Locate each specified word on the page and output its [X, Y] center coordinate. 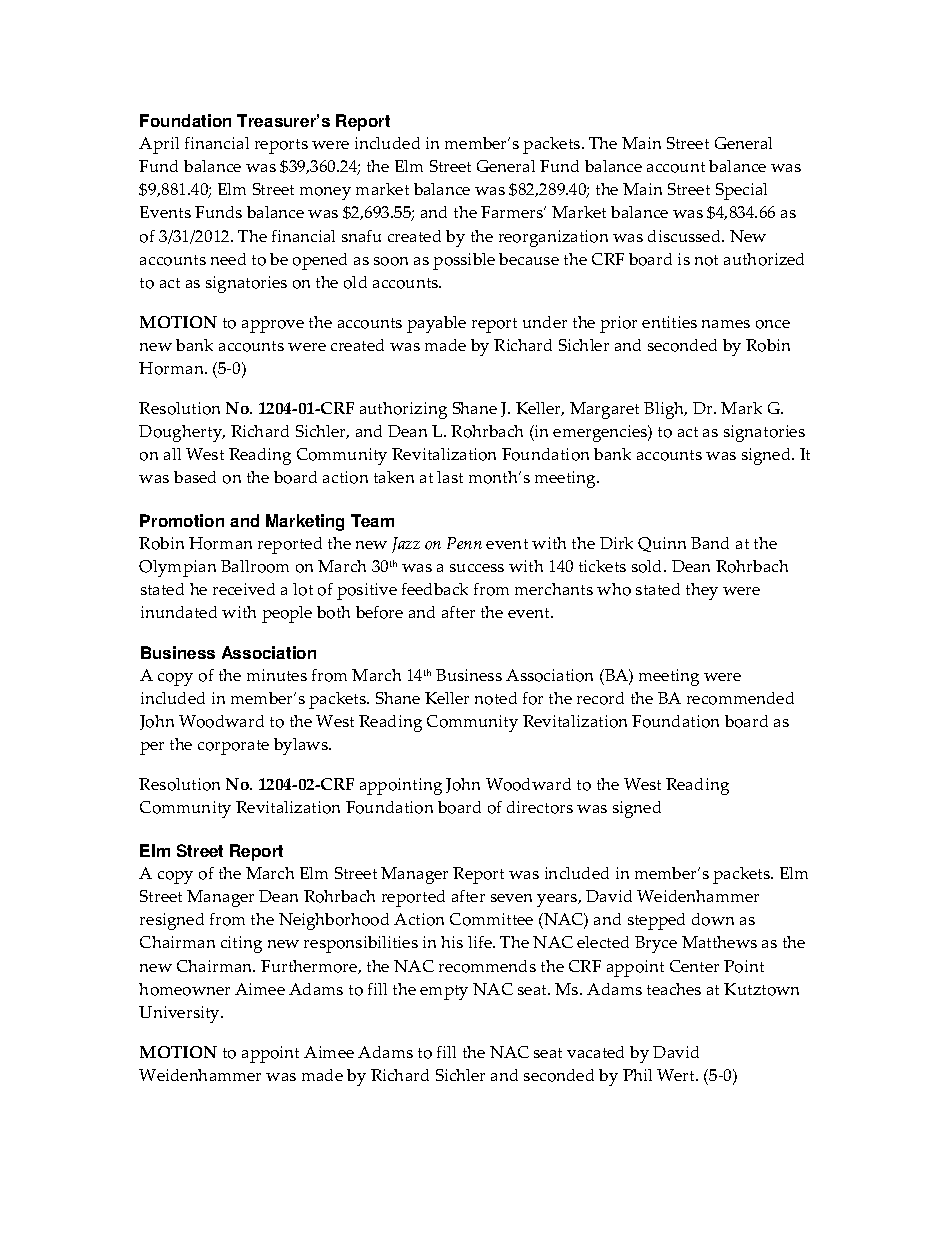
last [450, 477]
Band [710, 543]
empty [444, 992]
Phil [637, 1075]
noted [496, 698]
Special [741, 191]
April [159, 145]
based [195, 477]
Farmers [513, 212]
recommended [740, 698]
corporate [233, 747]
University [181, 1014]
